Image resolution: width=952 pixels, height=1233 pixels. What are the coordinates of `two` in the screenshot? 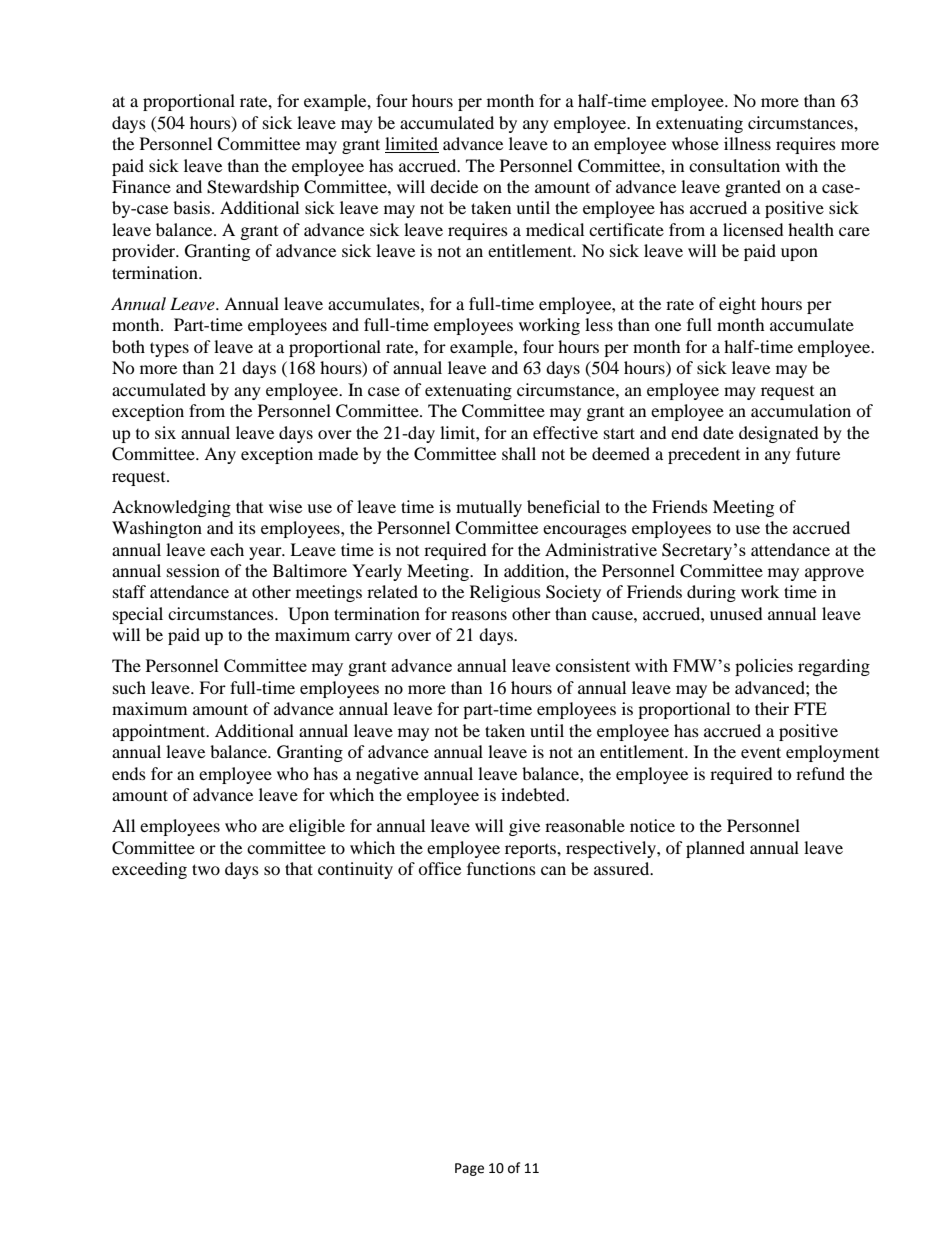 It's located at (206, 869).
